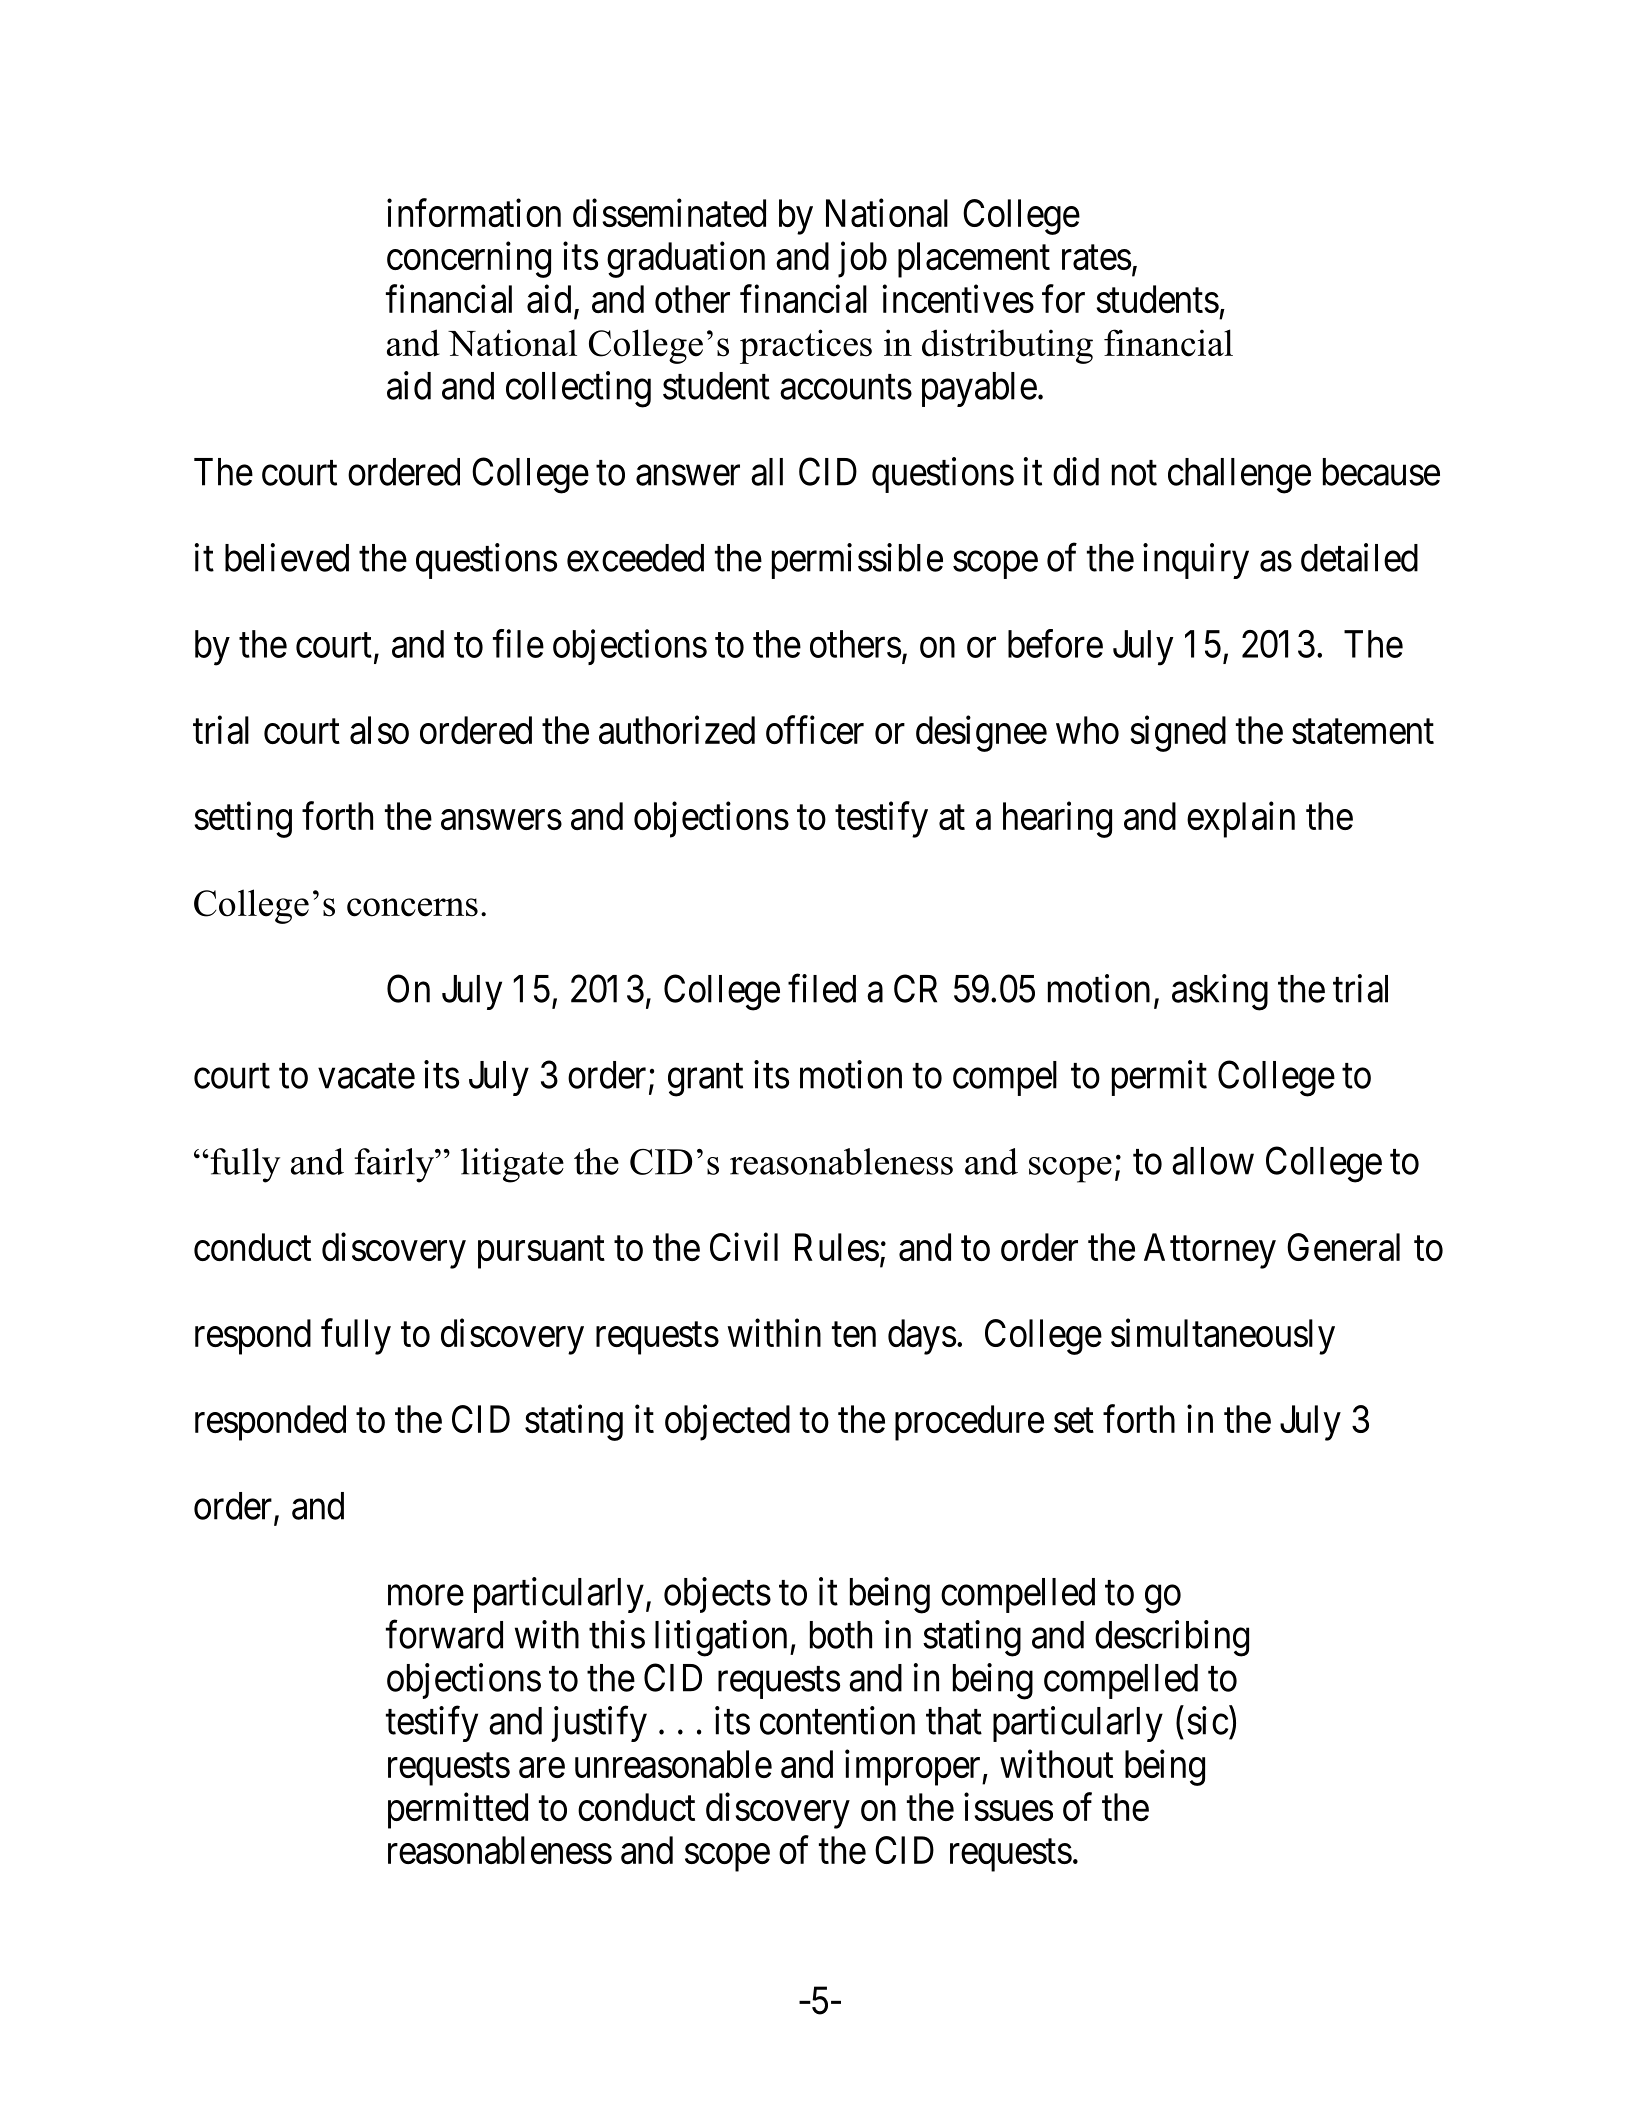 Image resolution: width=1638 pixels, height=2119 pixels. I want to click on also, so click(379, 730).
